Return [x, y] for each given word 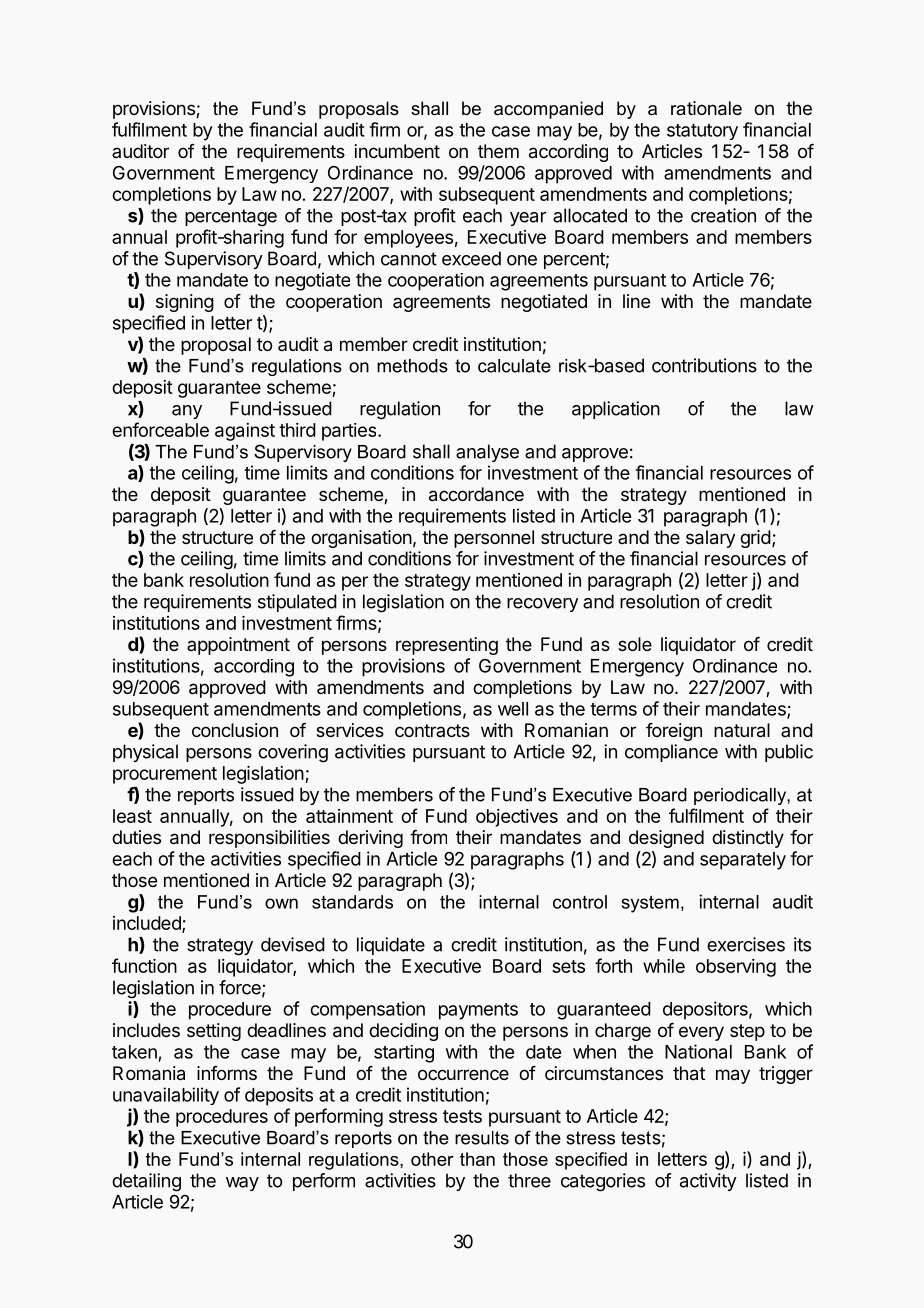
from [428, 837]
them [498, 151]
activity [708, 1182]
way [242, 1184]
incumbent [397, 151]
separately [743, 861]
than [477, 1159]
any [187, 412]
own [281, 903]
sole [635, 644]
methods [412, 366]
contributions [704, 365]
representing [447, 646]
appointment [238, 646]
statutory [702, 132]
